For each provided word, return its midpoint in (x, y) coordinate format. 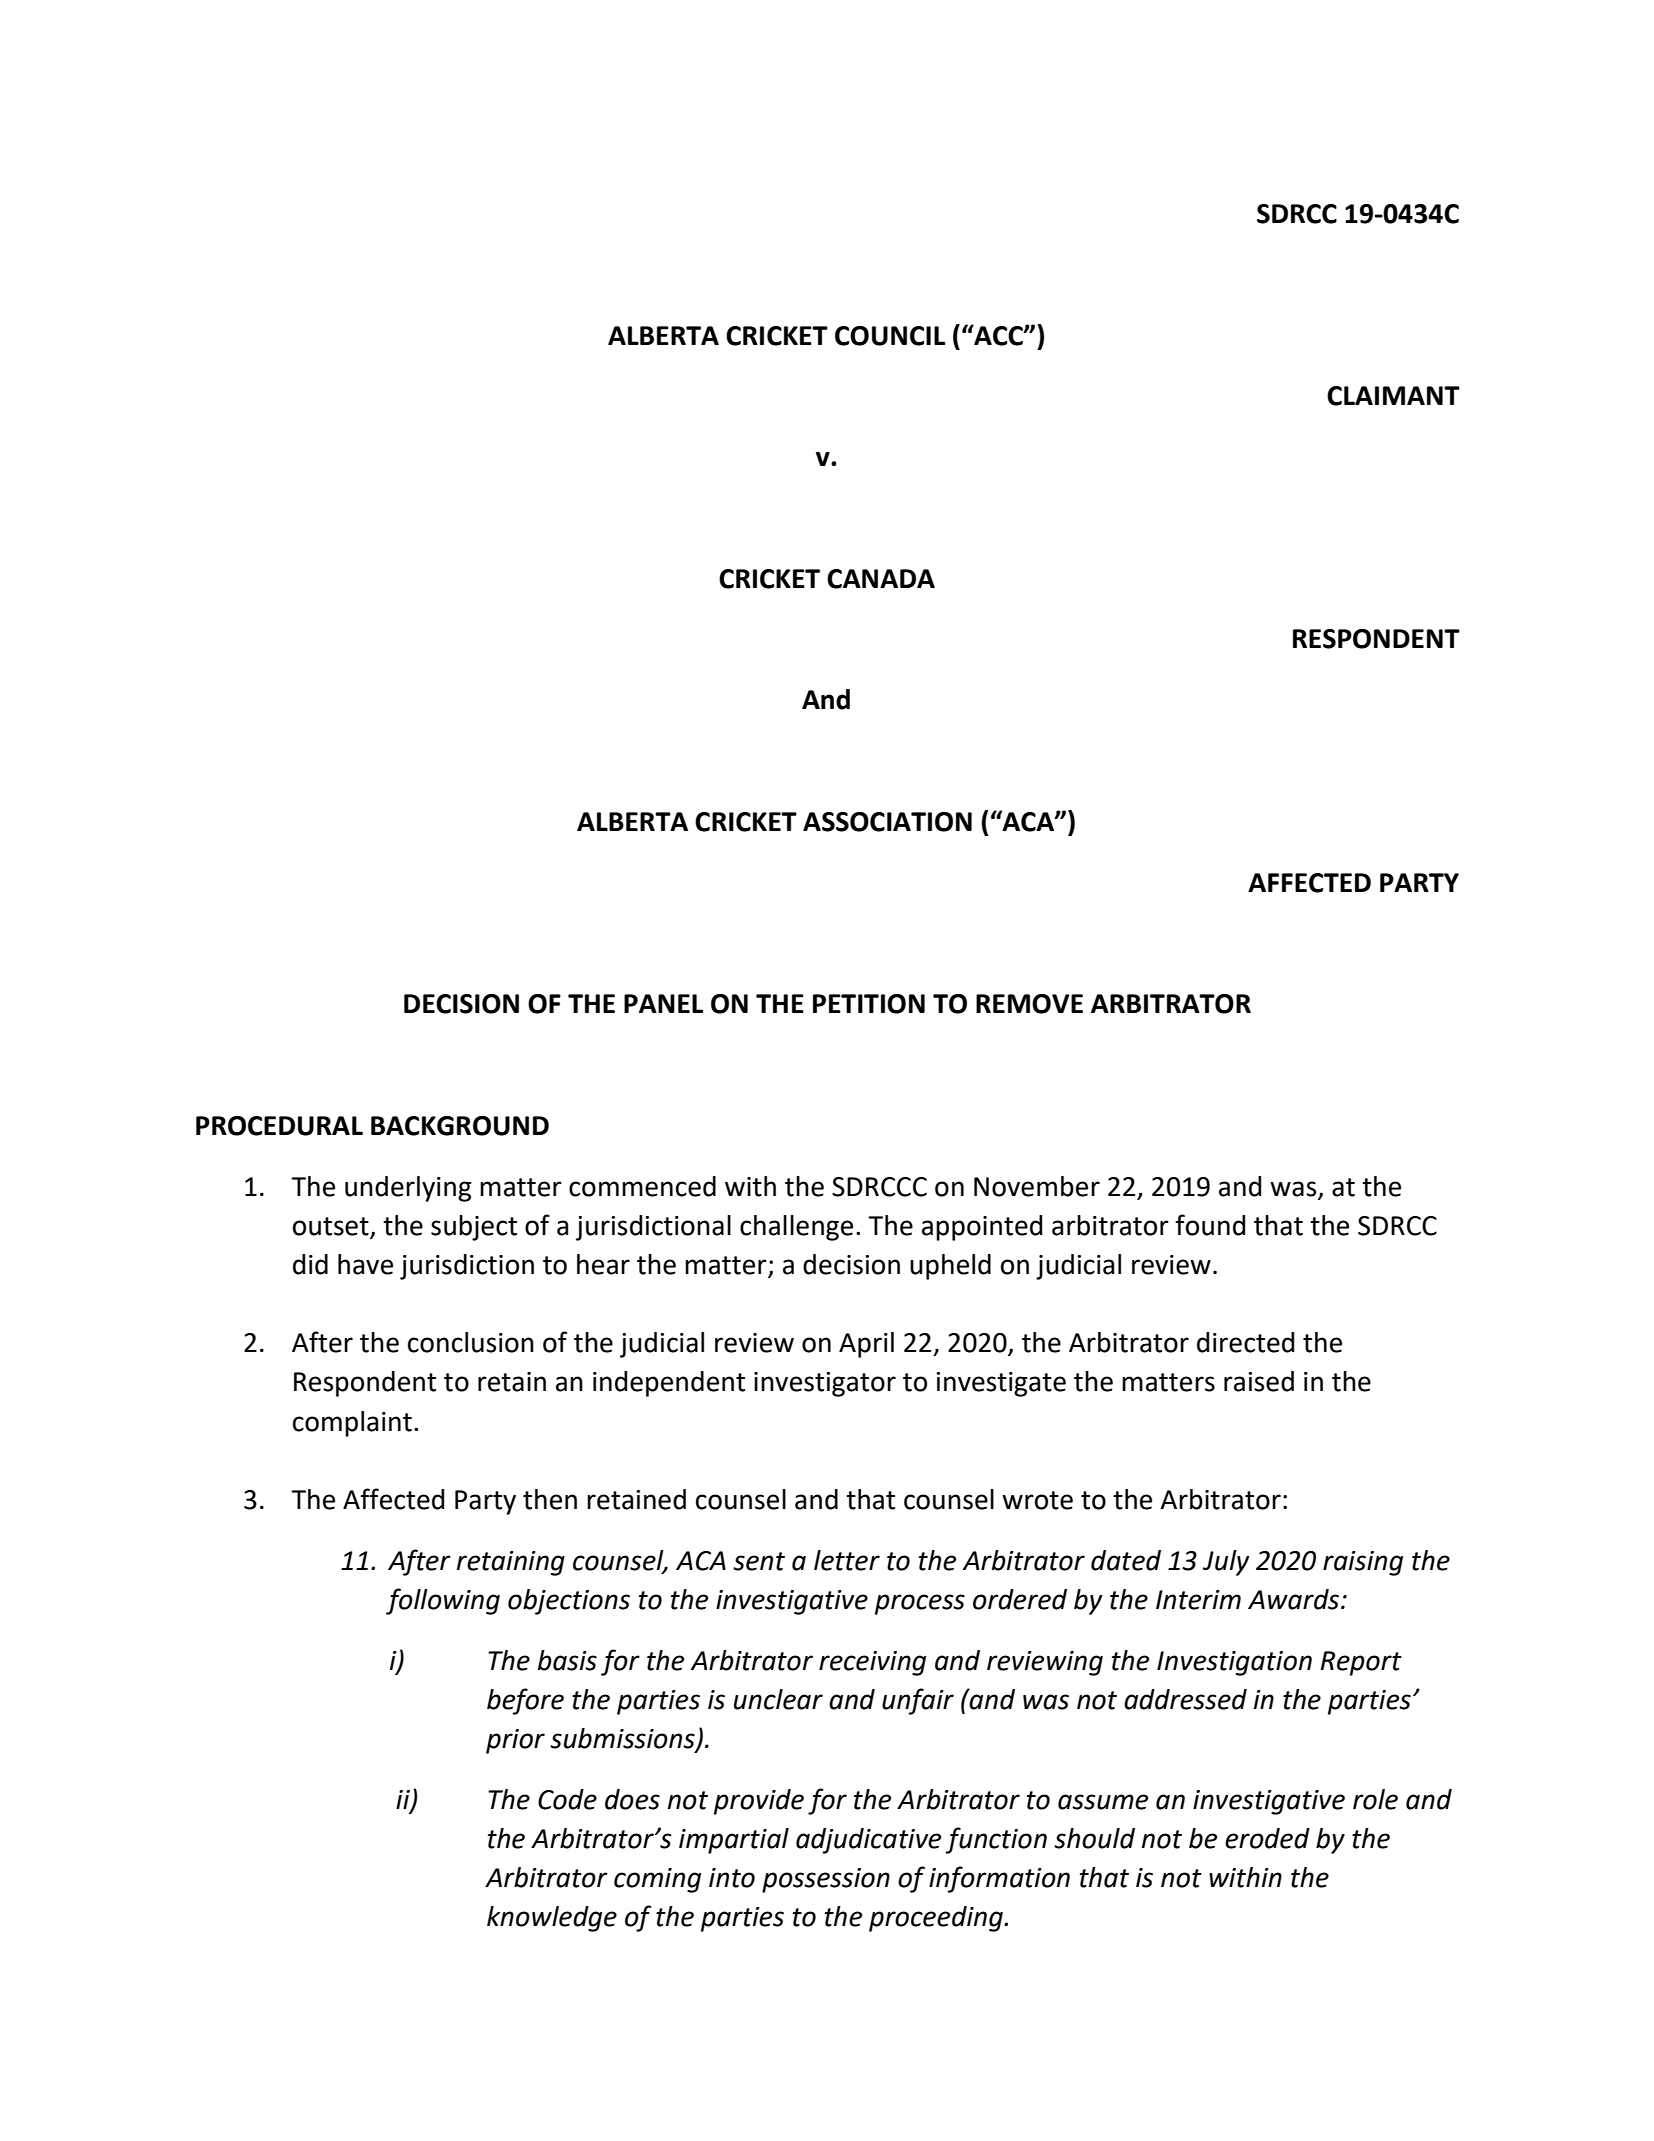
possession (826, 1880)
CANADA (881, 579)
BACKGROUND (460, 1126)
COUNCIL (890, 336)
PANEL (663, 1003)
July (1226, 1563)
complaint (352, 1424)
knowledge (552, 1919)
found (1210, 1225)
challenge (796, 1228)
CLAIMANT (1393, 396)
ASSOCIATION (887, 822)
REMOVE (1029, 1004)
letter (847, 1560)
